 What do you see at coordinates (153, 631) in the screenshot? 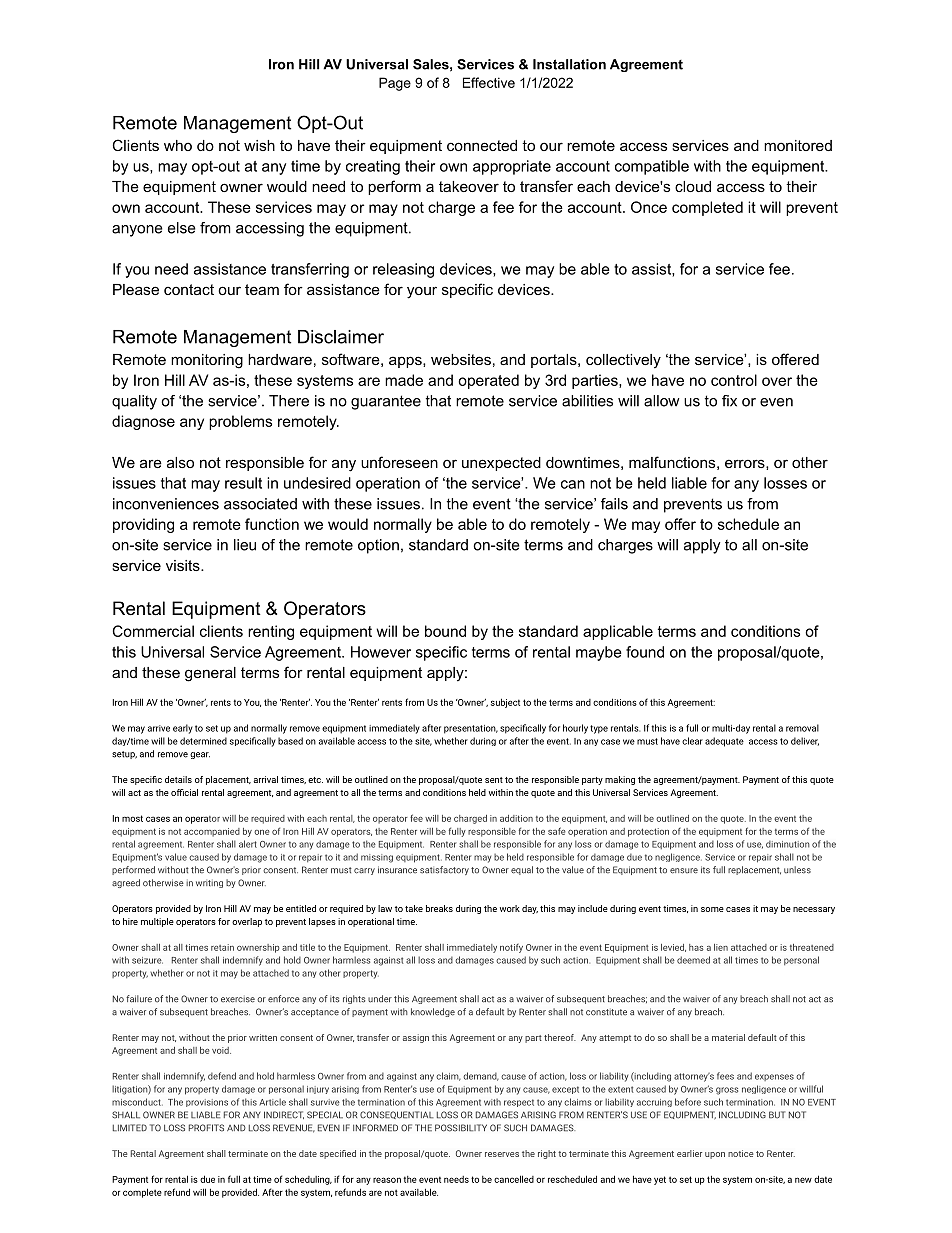
I see `Commercial` at bounding box center [153, 631].
